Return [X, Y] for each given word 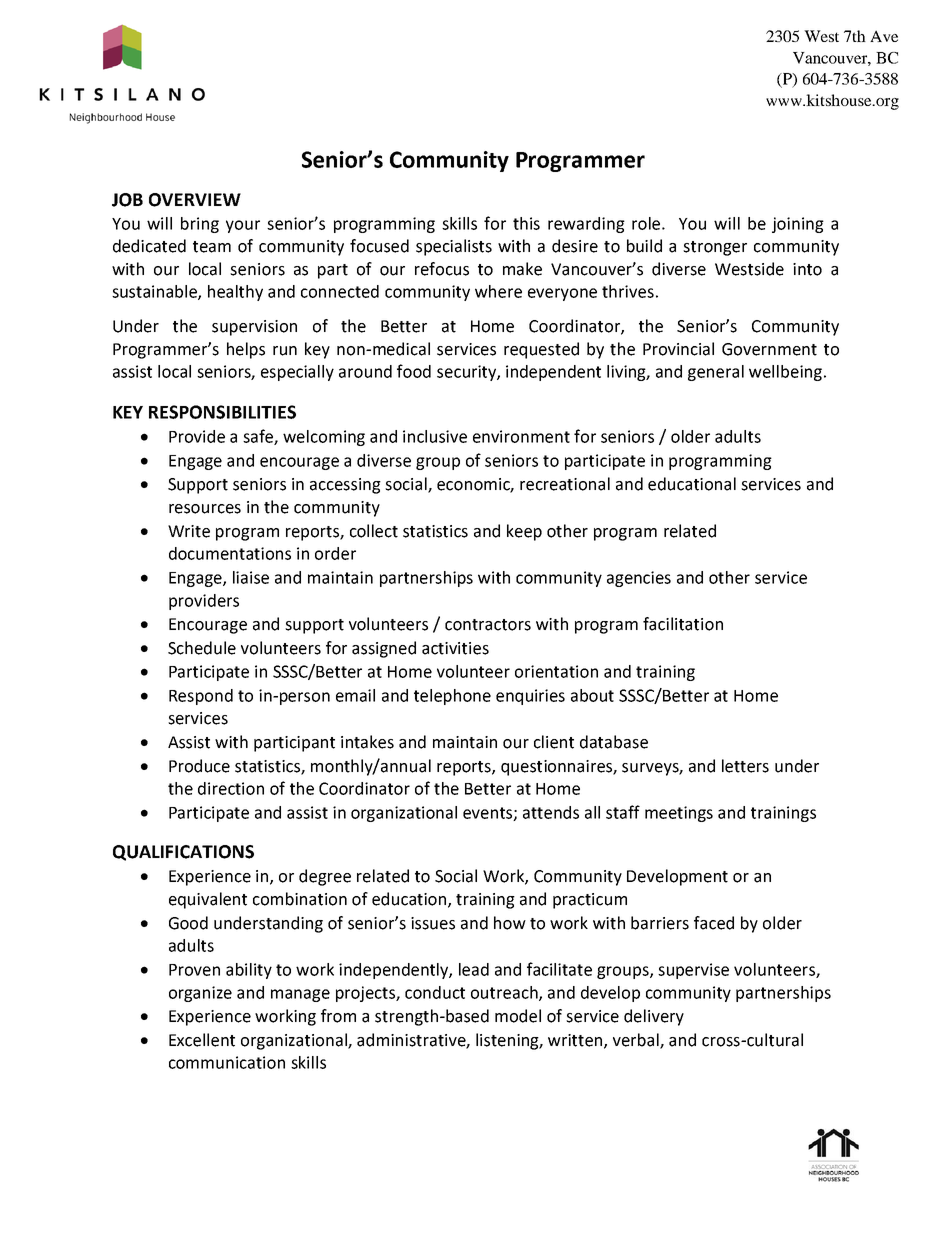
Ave [884, 36]
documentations [230, 553]
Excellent [202, 1040]
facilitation [683, 624]
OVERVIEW [195, 200]
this [526, 223]
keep [524, 532]
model [518, 1016]
